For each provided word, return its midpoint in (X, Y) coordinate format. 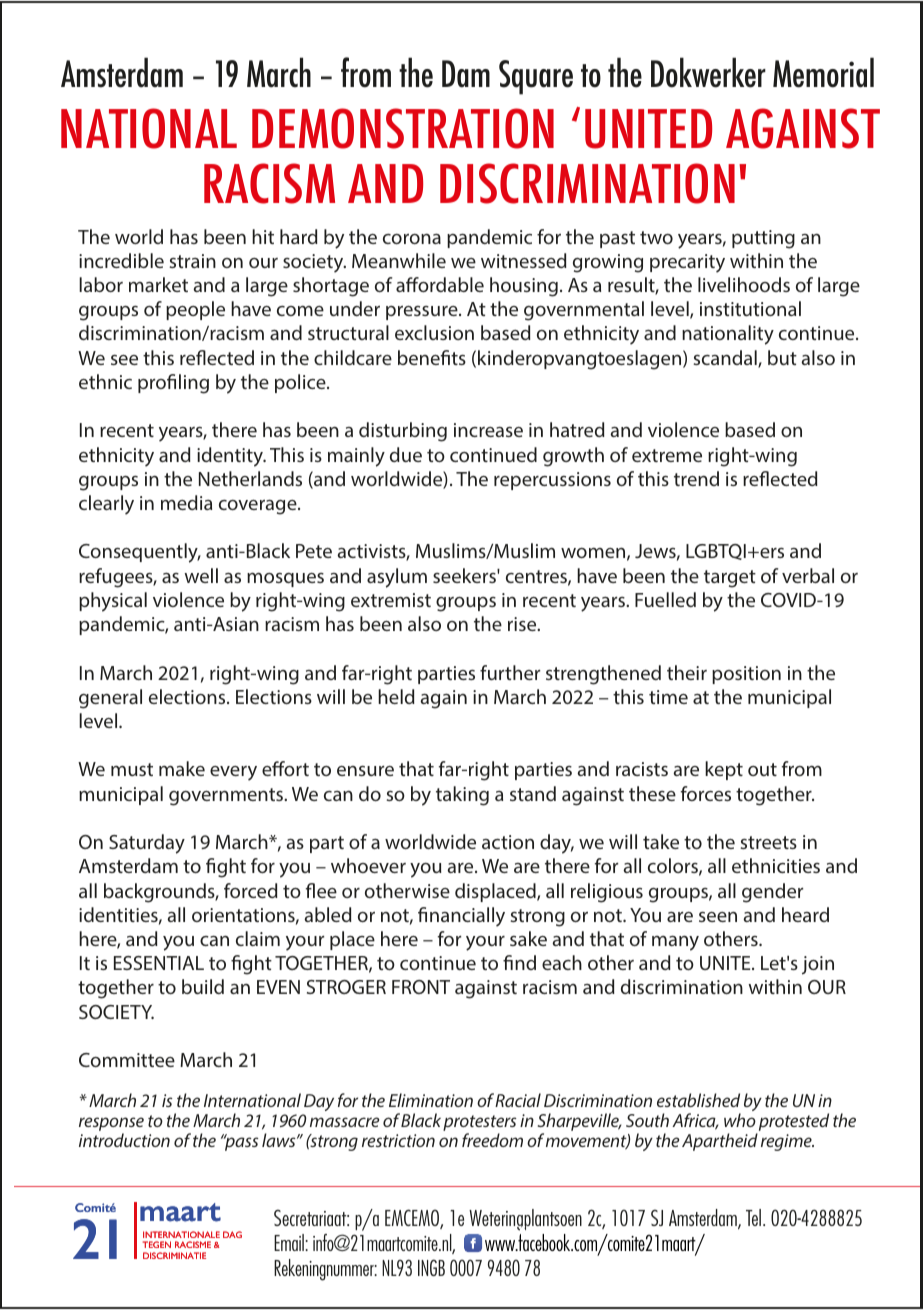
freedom (492, 1140)
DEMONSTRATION (403, 128)
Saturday (147, 844)
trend (696, 478)
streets (768, 842)
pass (241, 1143)
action (508, 842)
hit (263, 236)
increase (488, 430)
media (186, 502)
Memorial (823, 72)
